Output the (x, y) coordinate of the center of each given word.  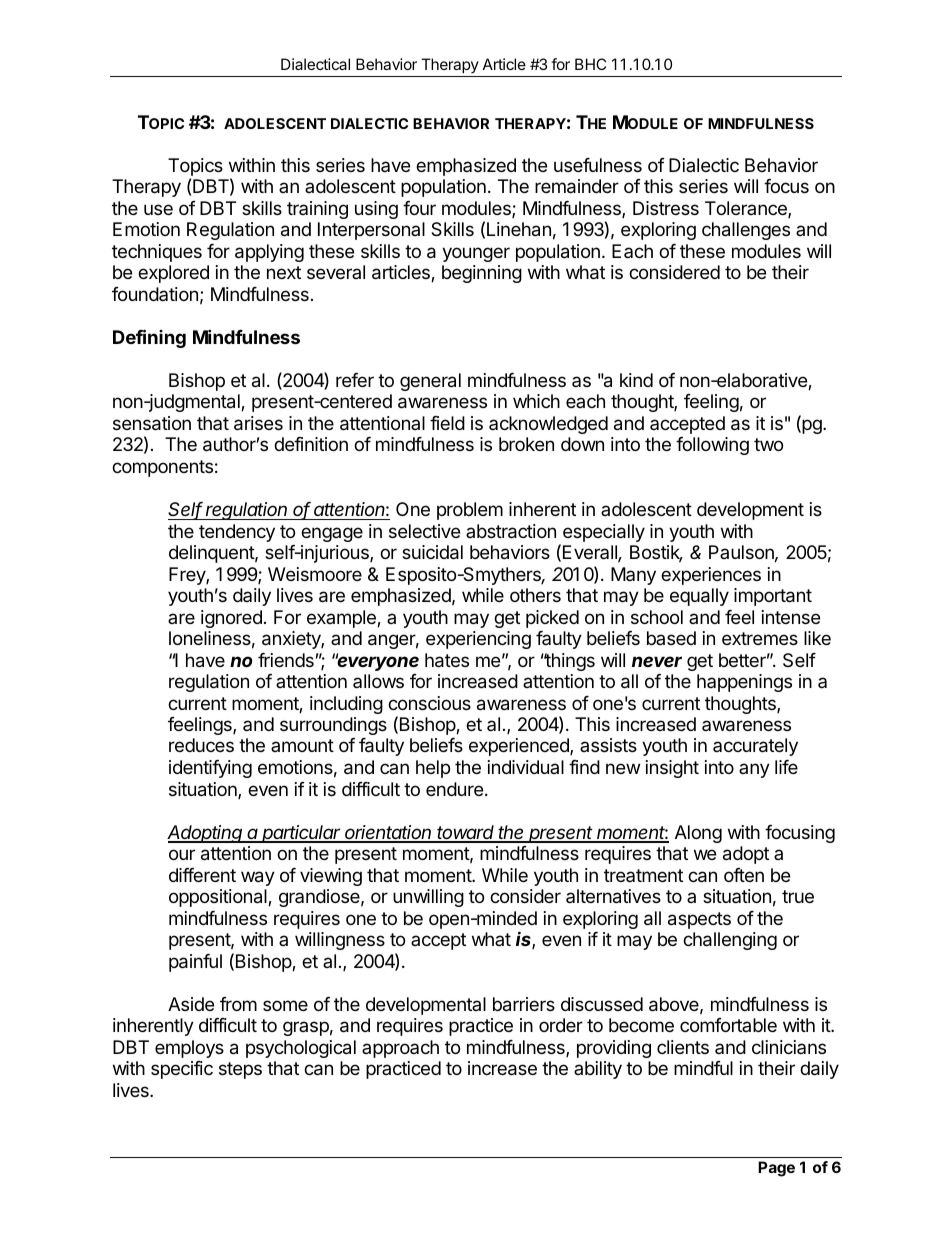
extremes (760, 638)
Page (776, 1169)
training (317, 210)
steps (240, 1070)
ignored (231, 619)
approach (400, 1049)
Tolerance (747, 209)
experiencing (478, 640)
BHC (590, 64)
